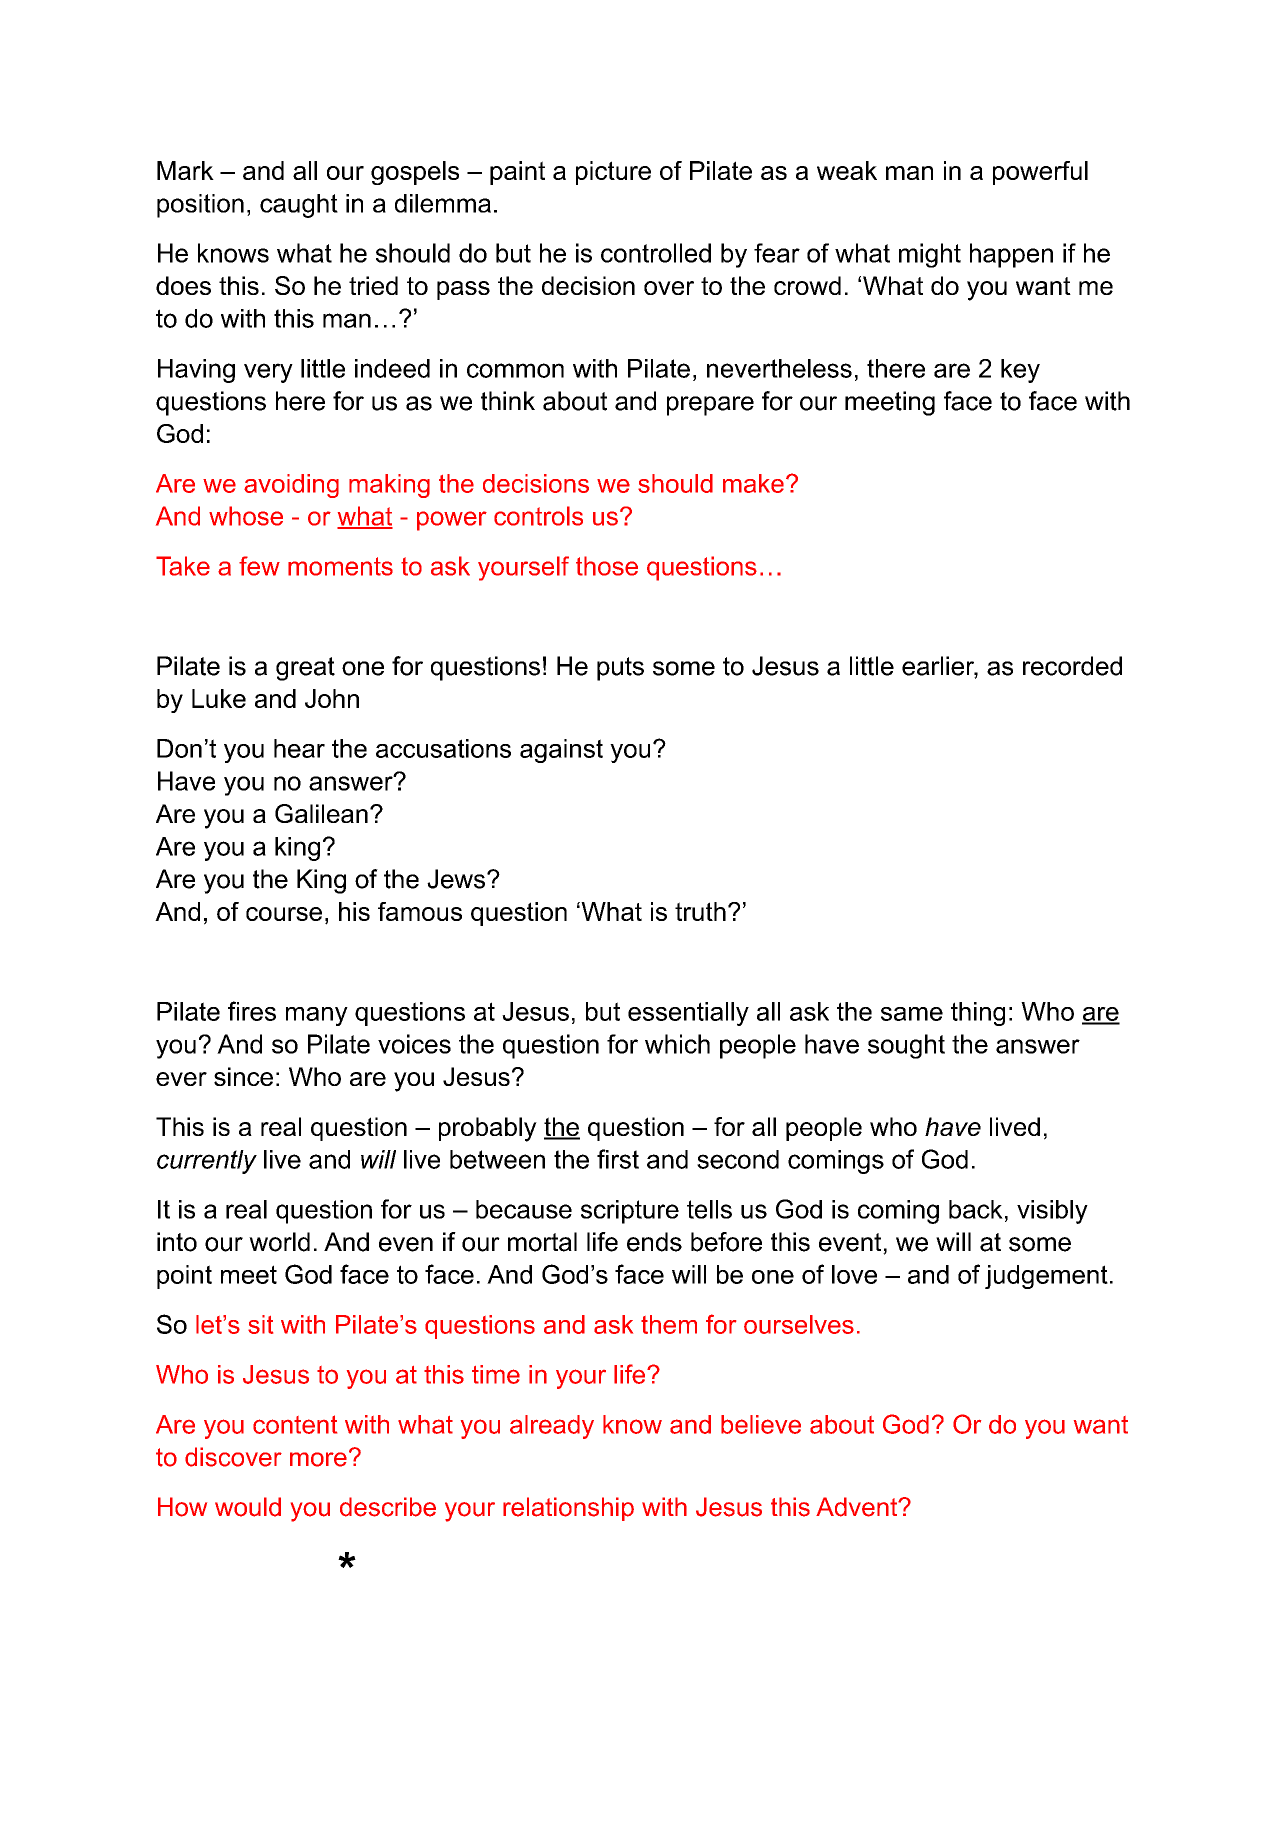 This document has width=1287, height=1822. I want to click on caught, so click(299, 206).
